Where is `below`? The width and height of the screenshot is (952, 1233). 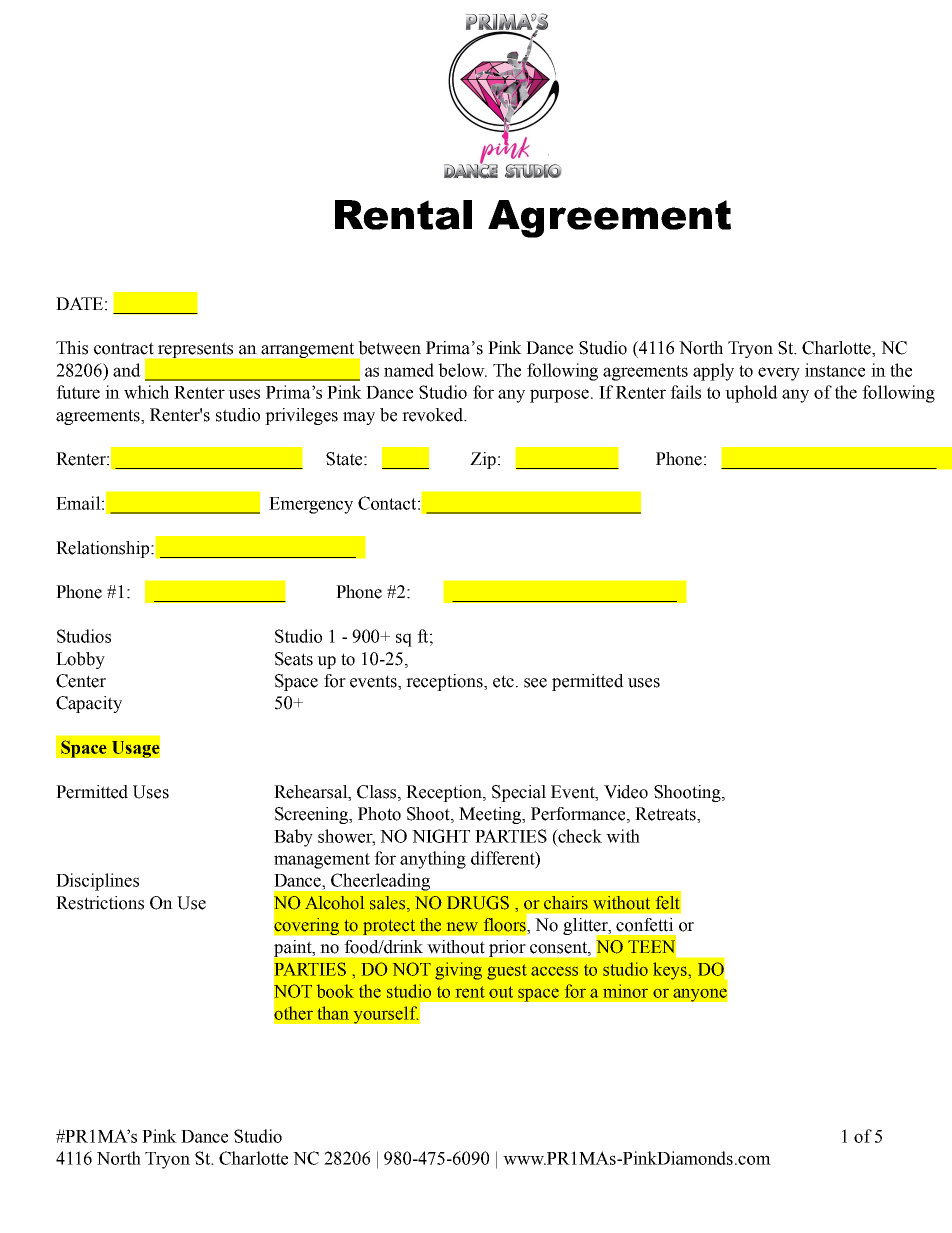
below is located at coordinates (462, 370).
